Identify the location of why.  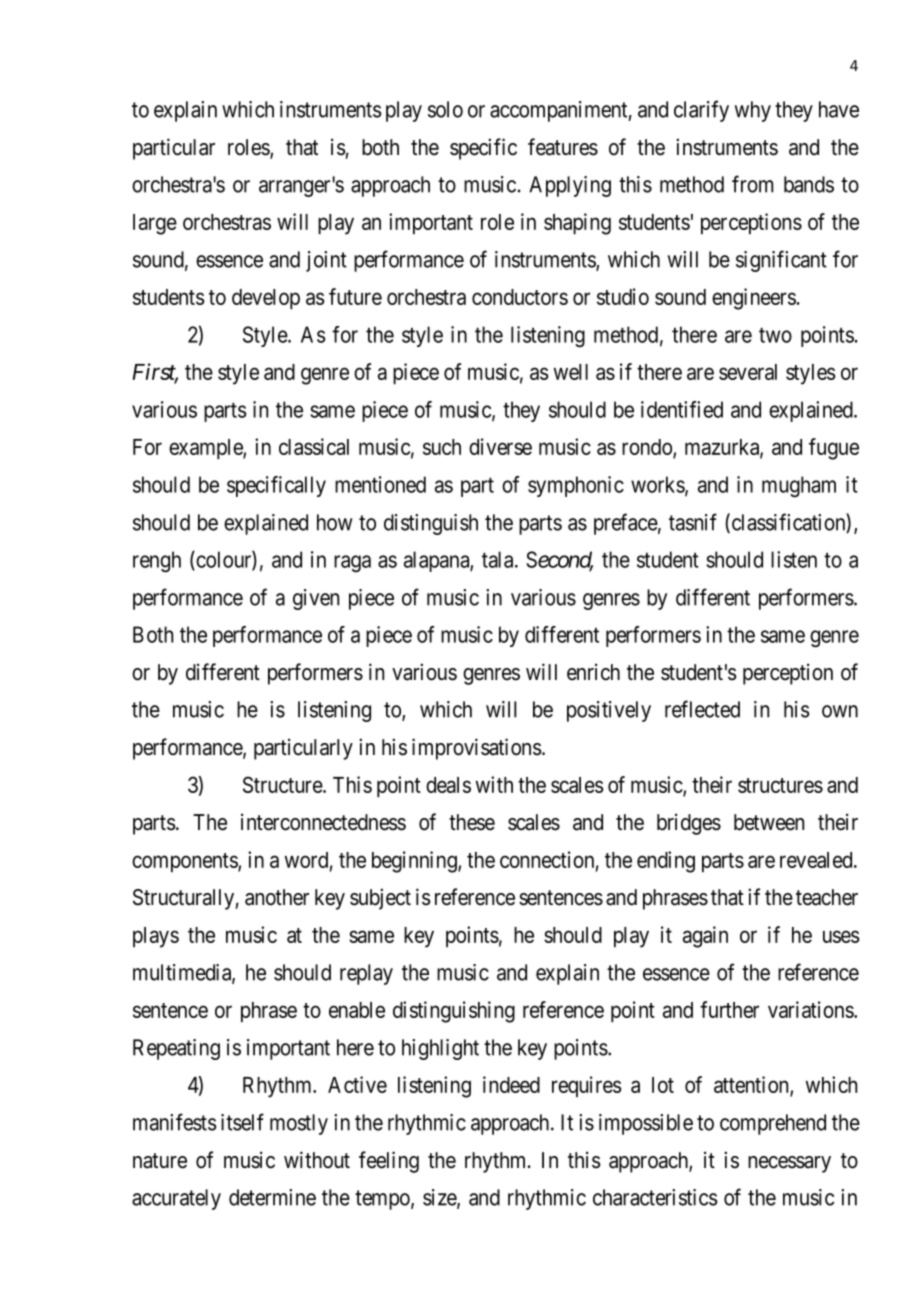
(753, 111).
